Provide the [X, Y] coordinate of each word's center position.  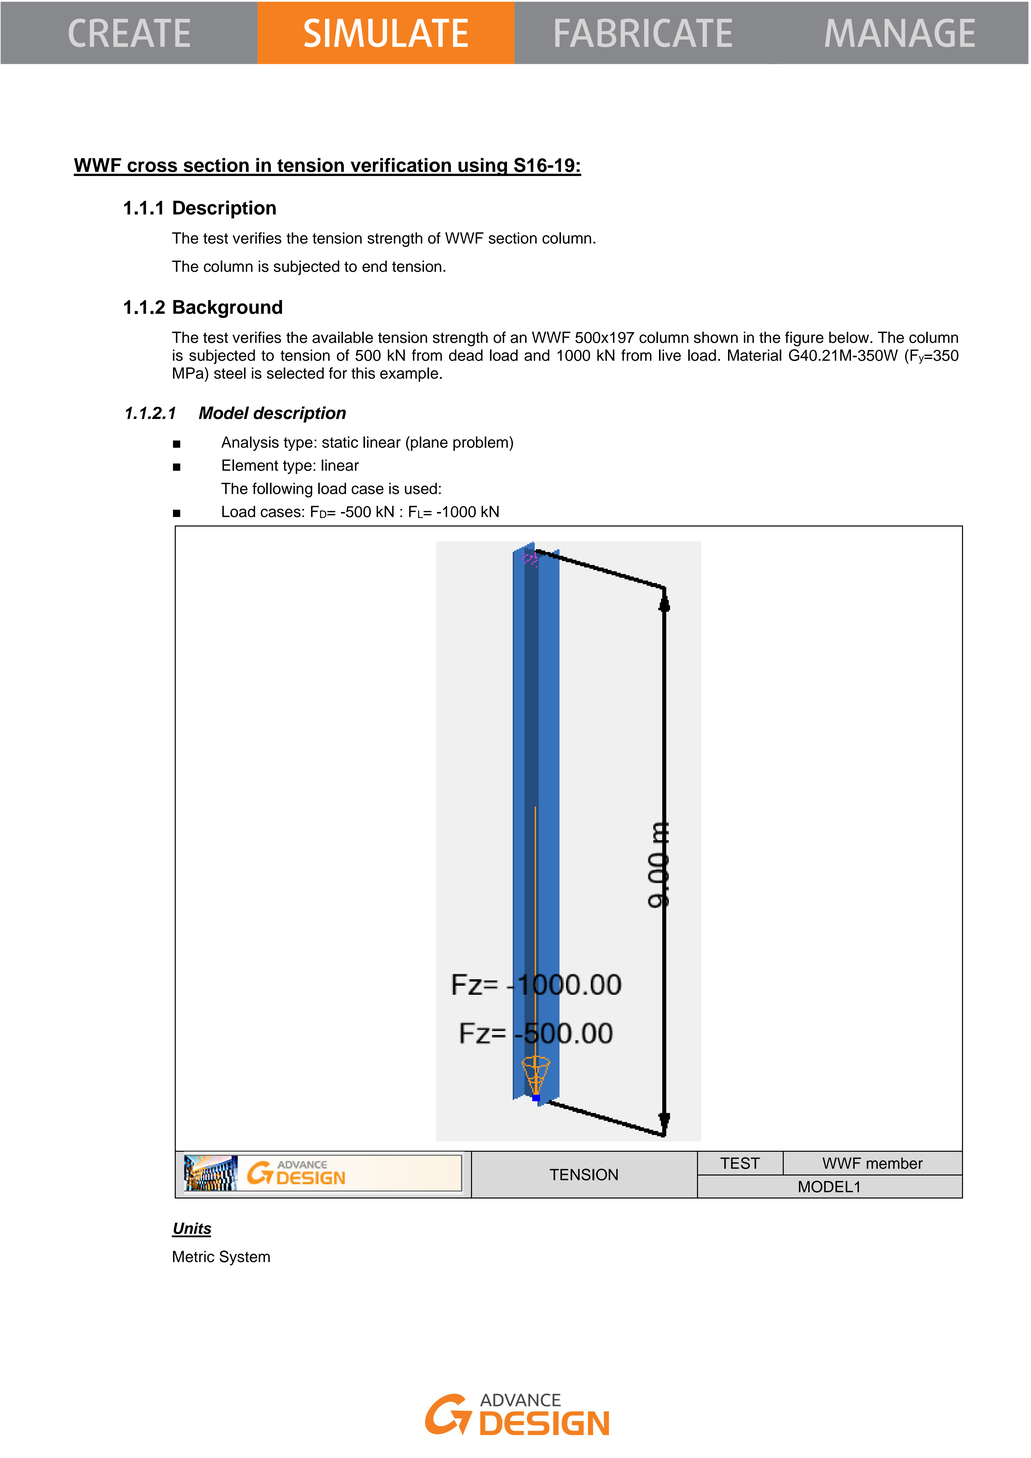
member [894, 1163]
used [421, 489]
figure [804, 339]
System [244, 1258]
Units [191, 1229]
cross [152, 168]
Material [755, 355]
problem [481, 443]
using [482, 167]
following [282, 490]
